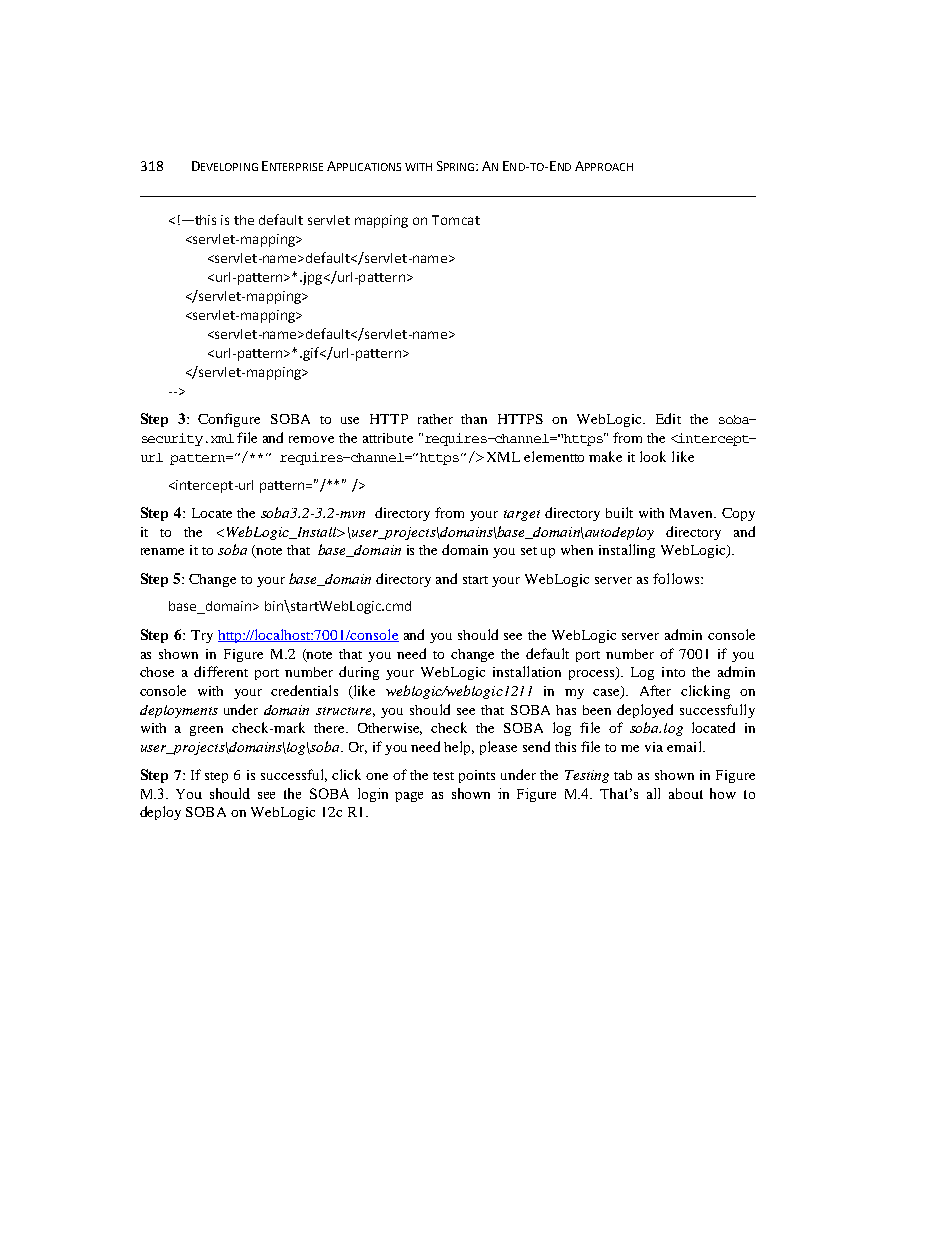 This screenshot has height=1233, width=952. Describe the element at coordinates (435, 419) in the screenshot. I see `rather` at that location.
